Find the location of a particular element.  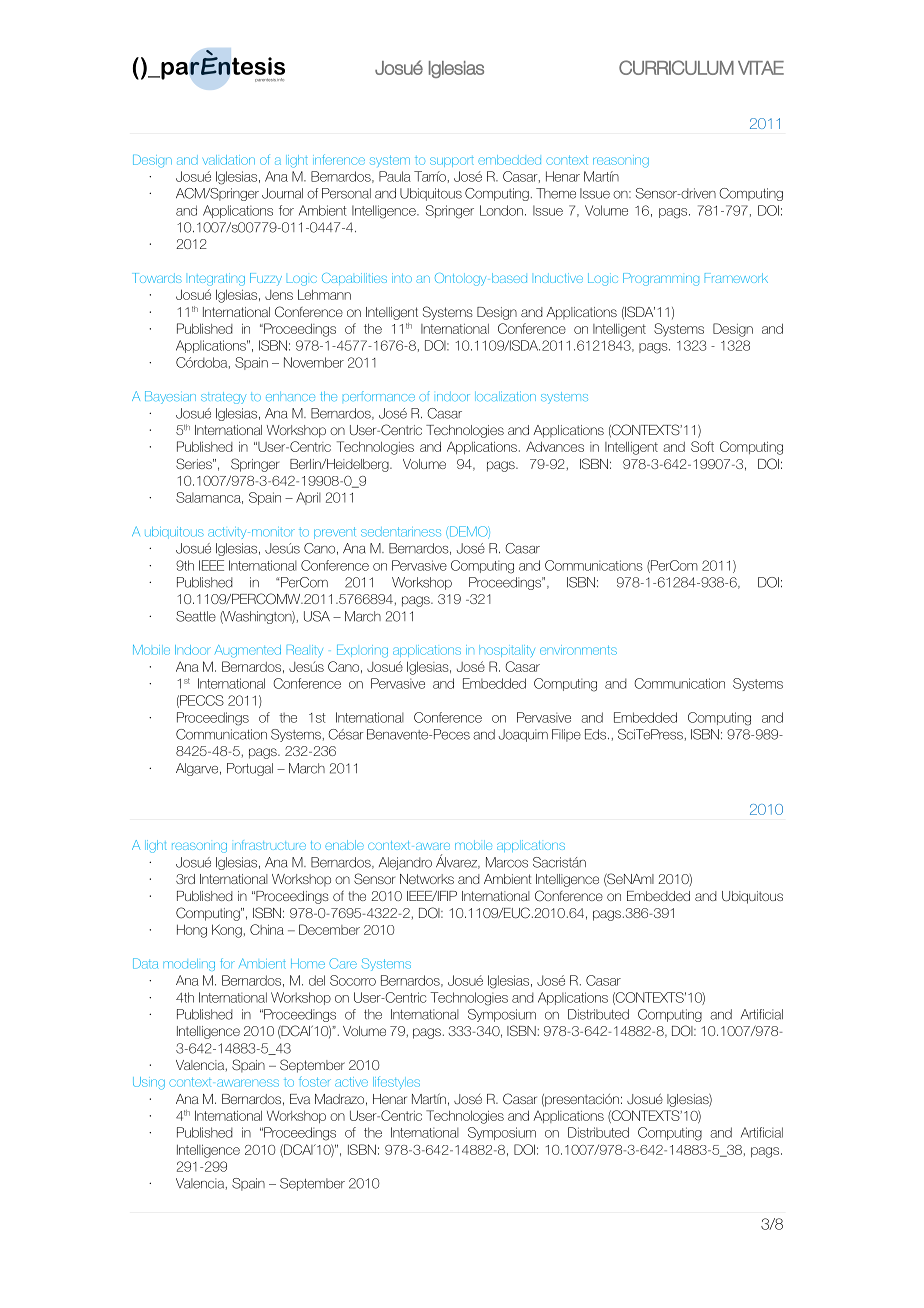

CURRICULUM is located at coordinates (676, 67).
